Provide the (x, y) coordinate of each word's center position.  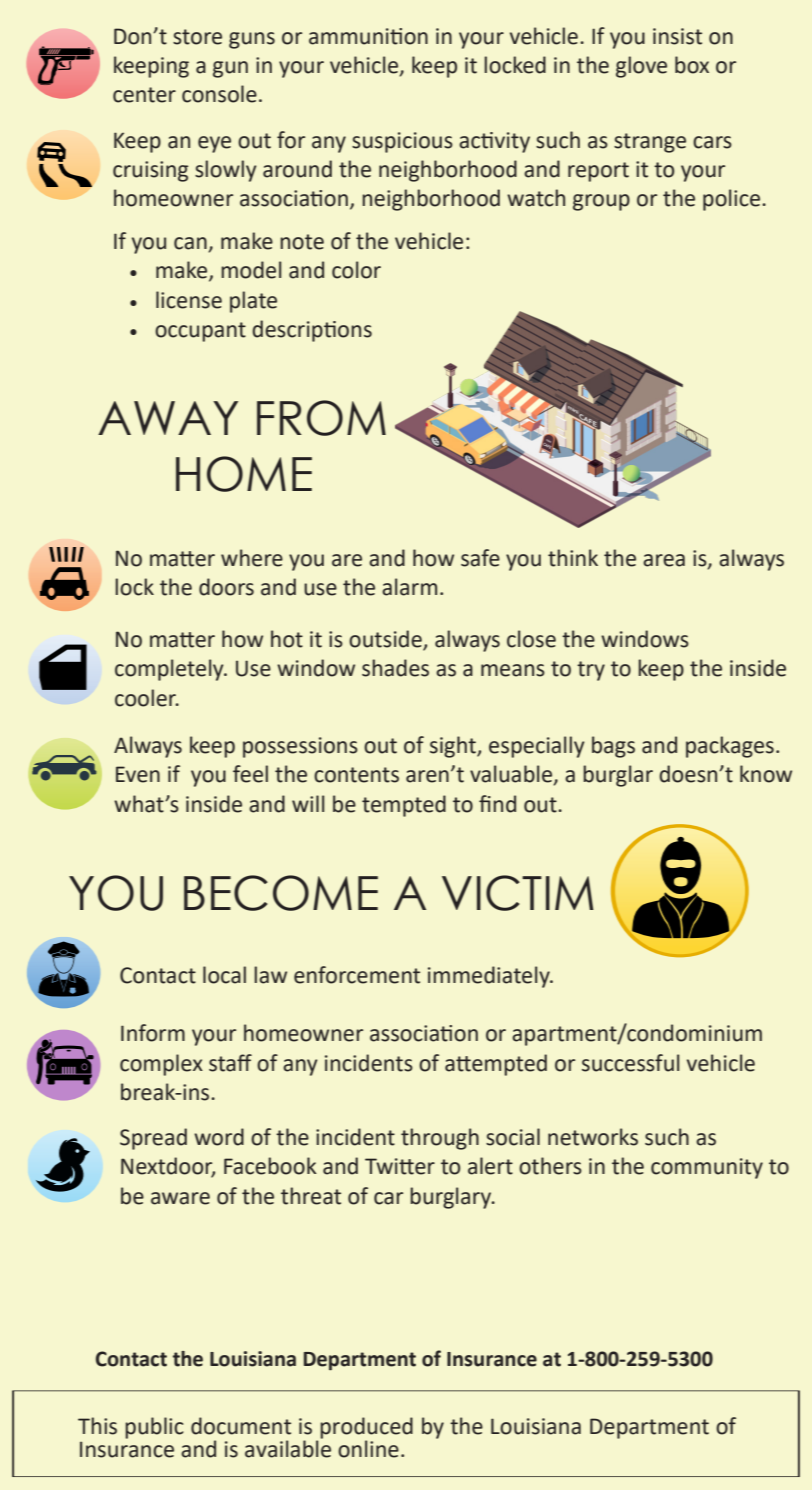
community (707, 1168)
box (692, 65)
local (224, 975)
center (144, 95)
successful (630, 1063)
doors (226, 587)
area (664, 560)
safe (480, 558)
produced (366, 1429)
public (154, 1428)
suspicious (402, 142)
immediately (490, 977)
